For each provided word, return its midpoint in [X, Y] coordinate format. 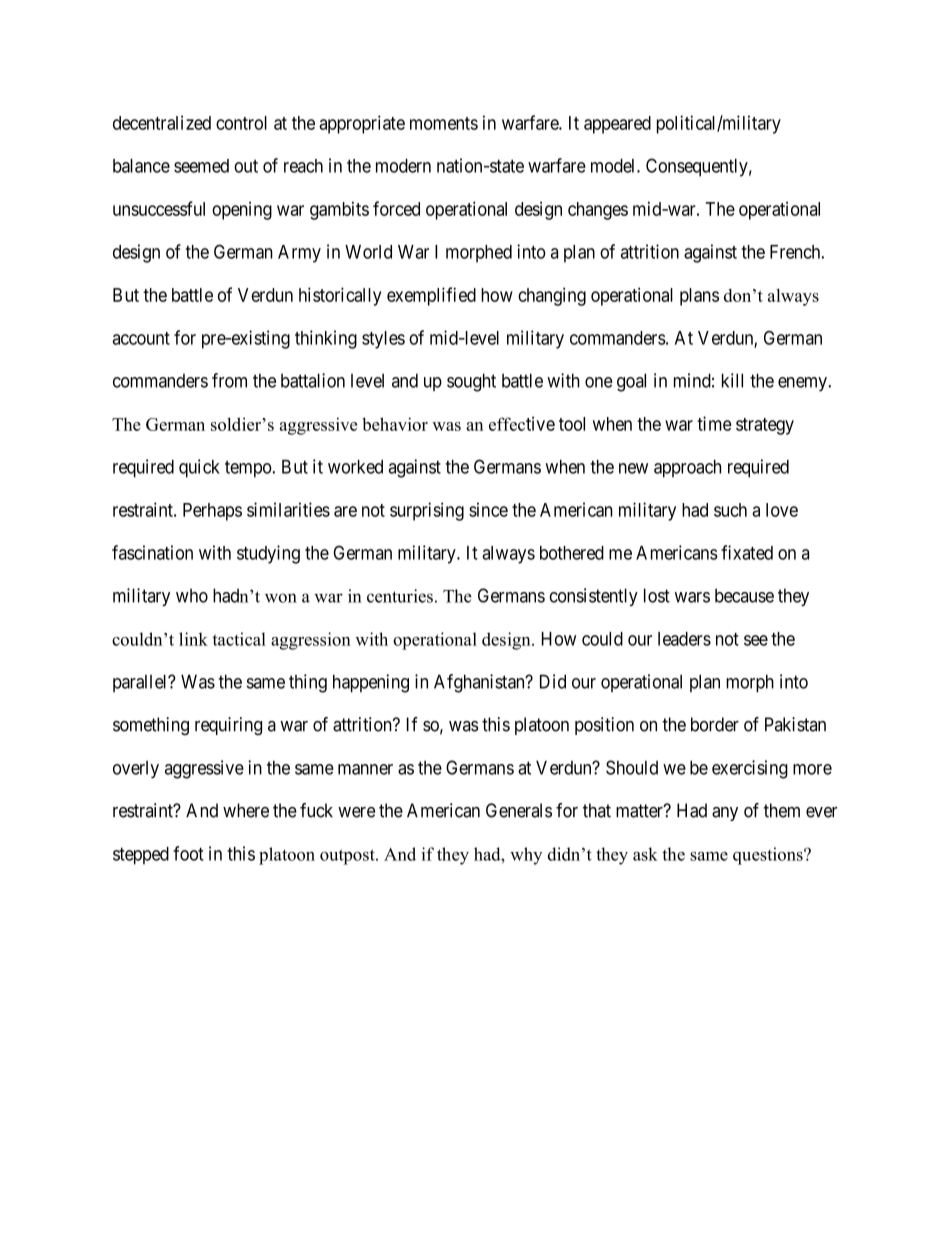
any [725, 814]
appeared [617, 125]
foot [188, 853]
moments [444, 123]
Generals [519, 810]
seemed [201, 166]
